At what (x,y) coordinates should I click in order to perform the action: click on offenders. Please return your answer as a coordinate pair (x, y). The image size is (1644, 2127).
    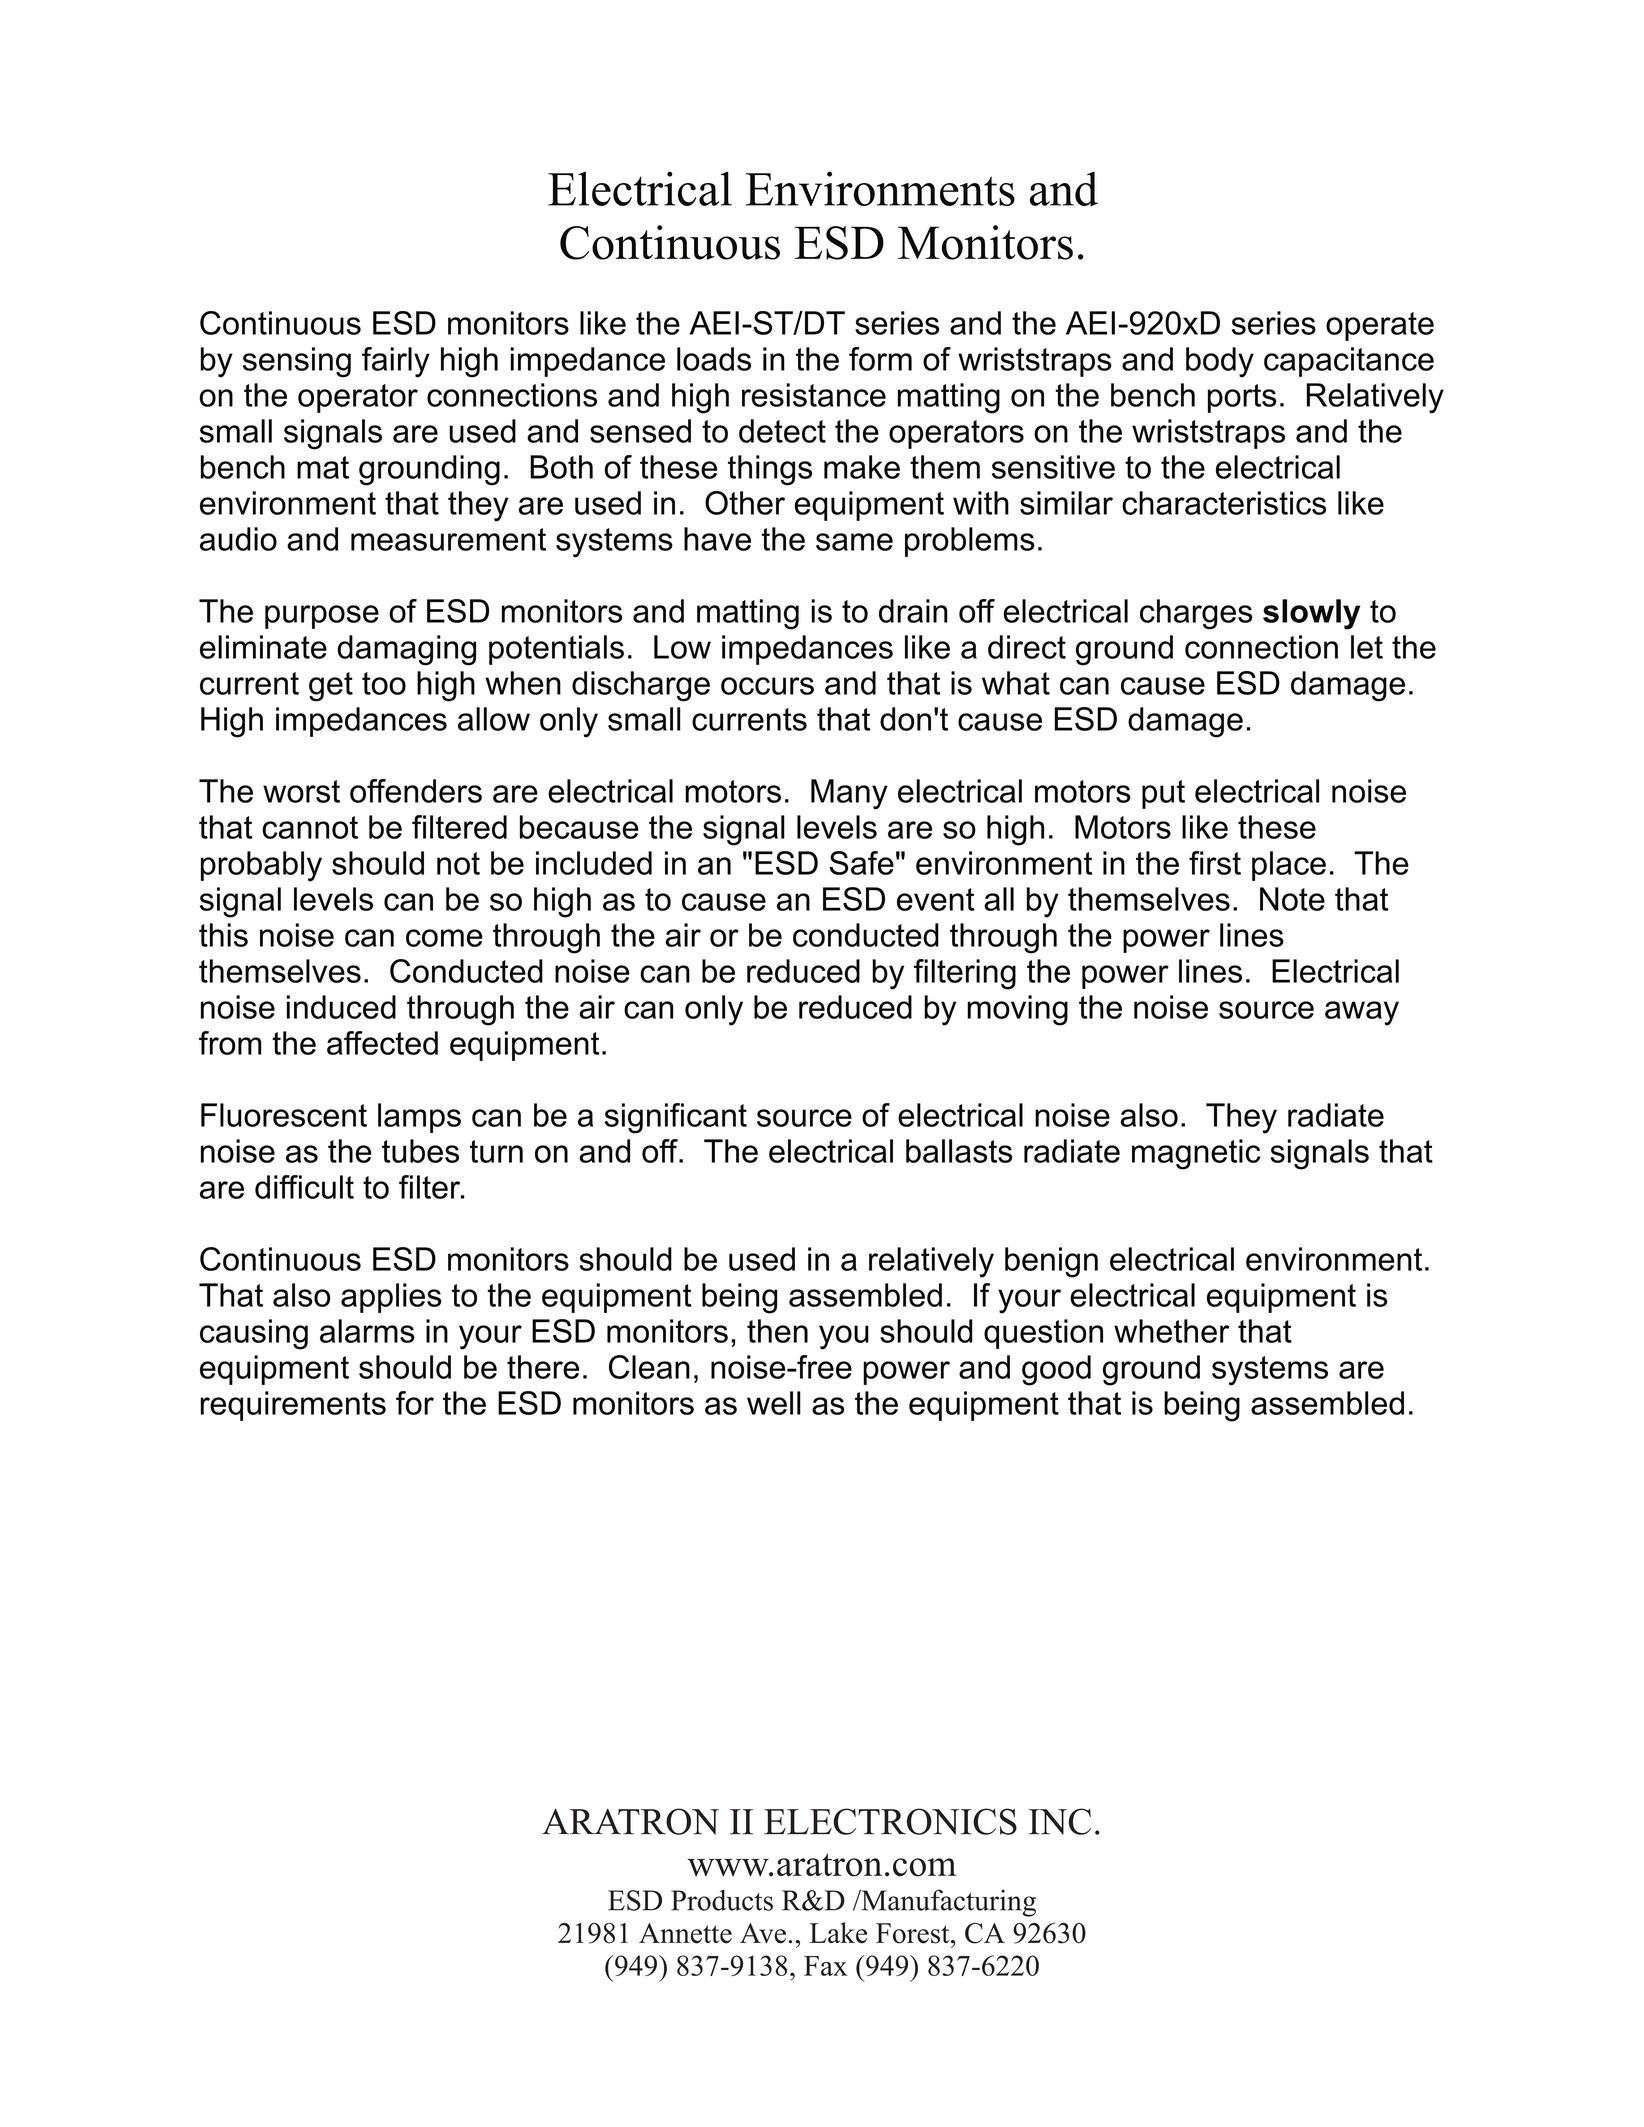
    Looking at the image, I should click on (416, 791).
